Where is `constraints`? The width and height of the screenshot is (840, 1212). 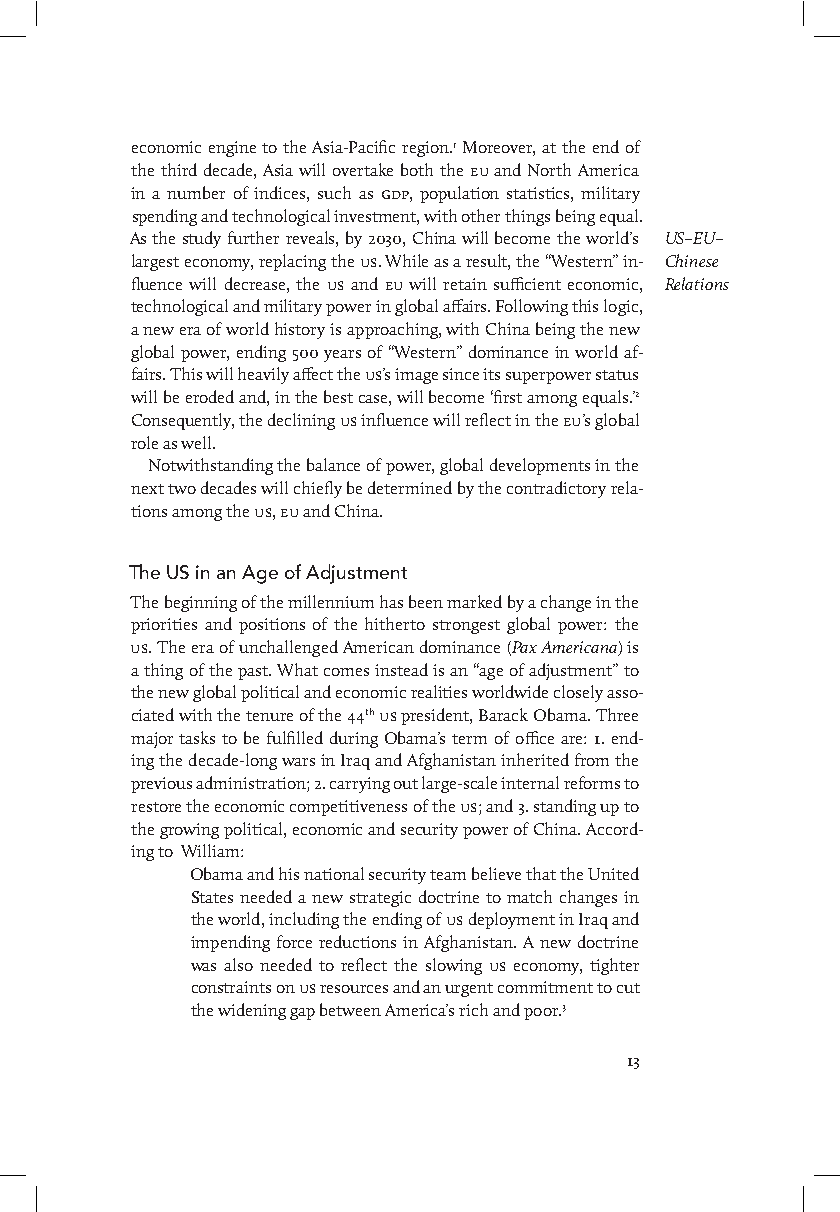 constraints is located at coordinates (231, 987).
